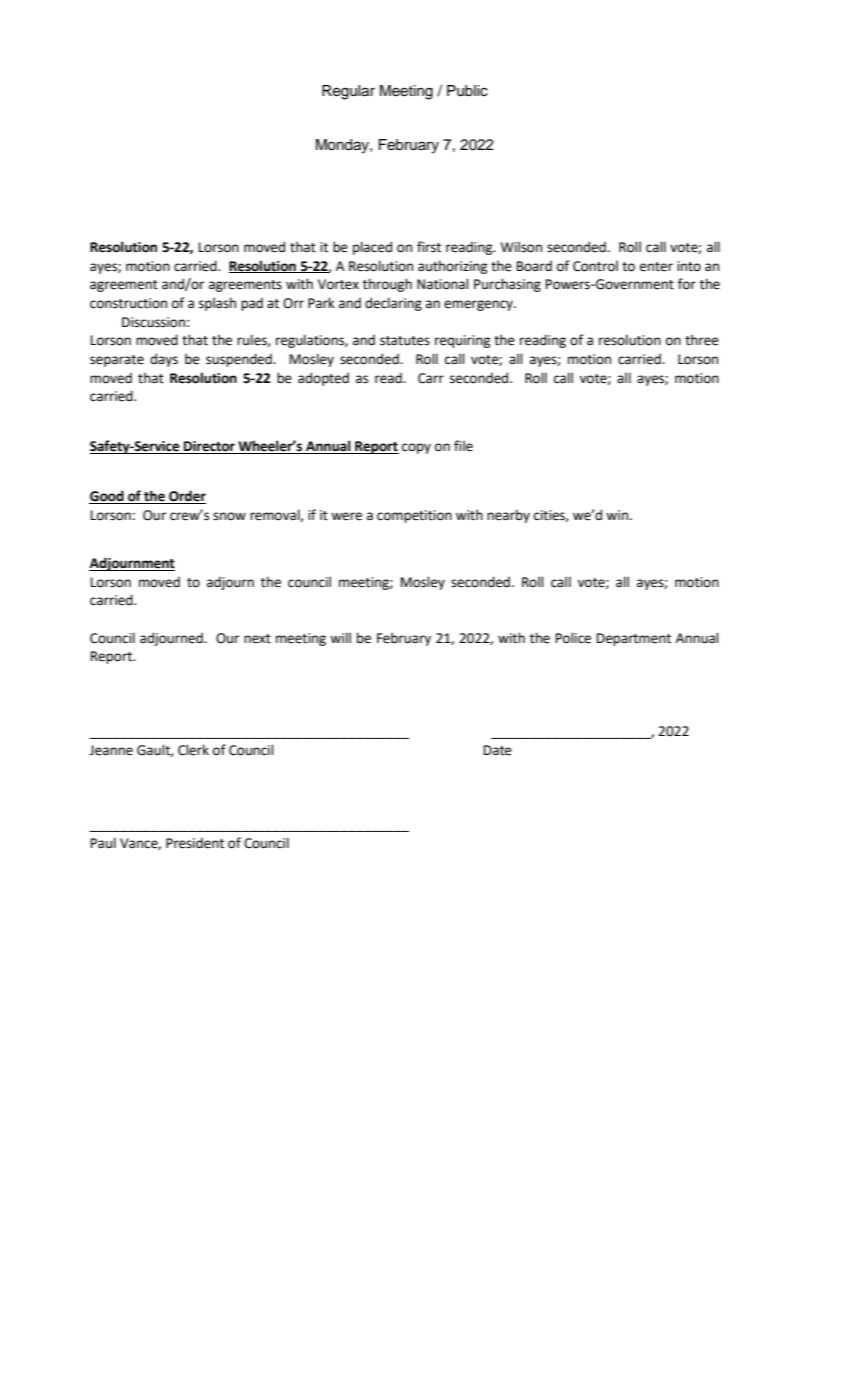  Describe the element at coordinates (387, 285) in the image. I see `through` at that location.
